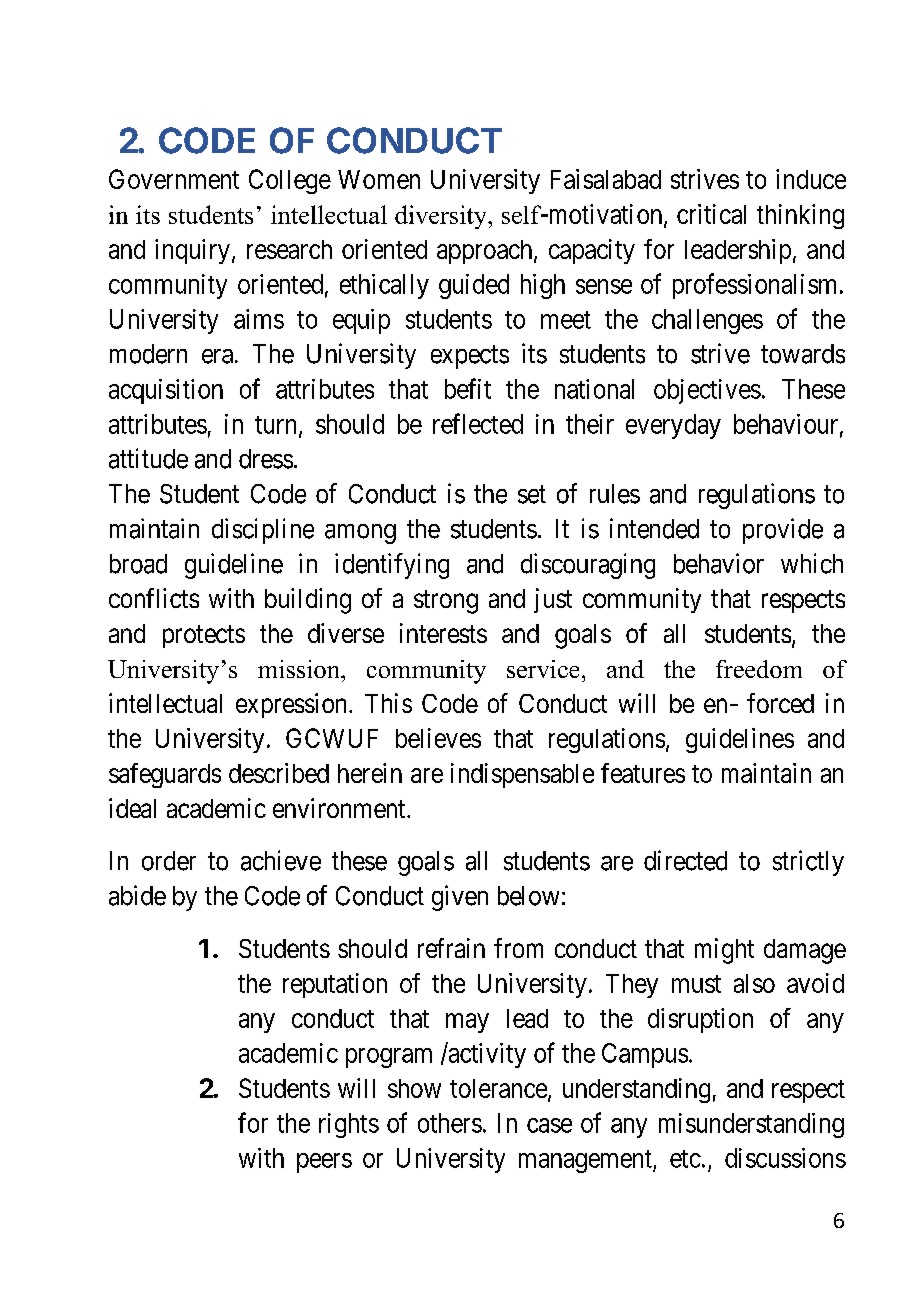 This page has height=1311, width=924. Describe the element at coordinates (266, 459) in the page. I see `dress` at that location.
